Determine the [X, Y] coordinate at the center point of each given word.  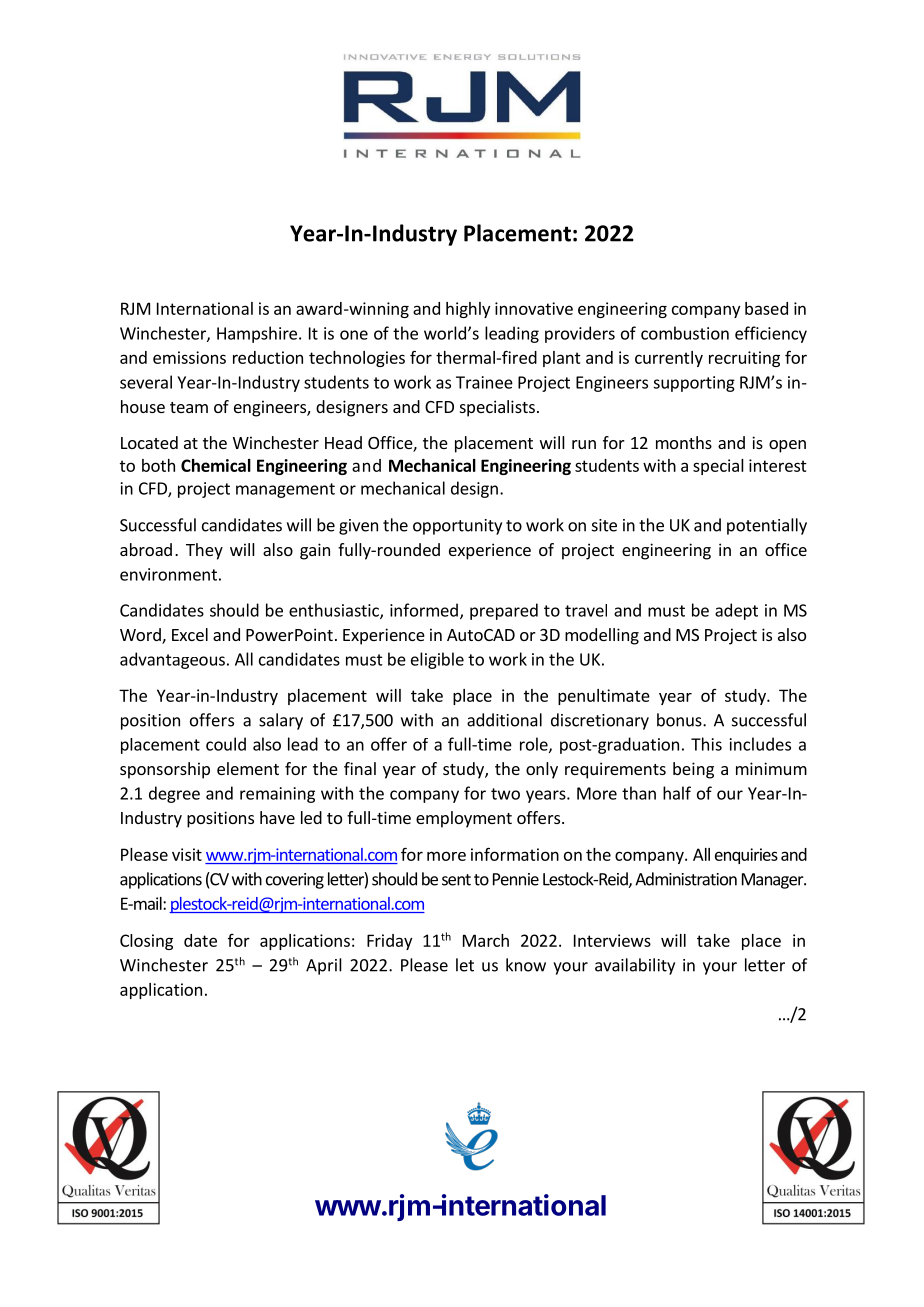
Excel [190, 634]
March [486, 940]
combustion [685, 333]
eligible [437, 660]
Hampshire [257, 334]
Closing [146, 942]
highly [468, 310]
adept [736, 611]
